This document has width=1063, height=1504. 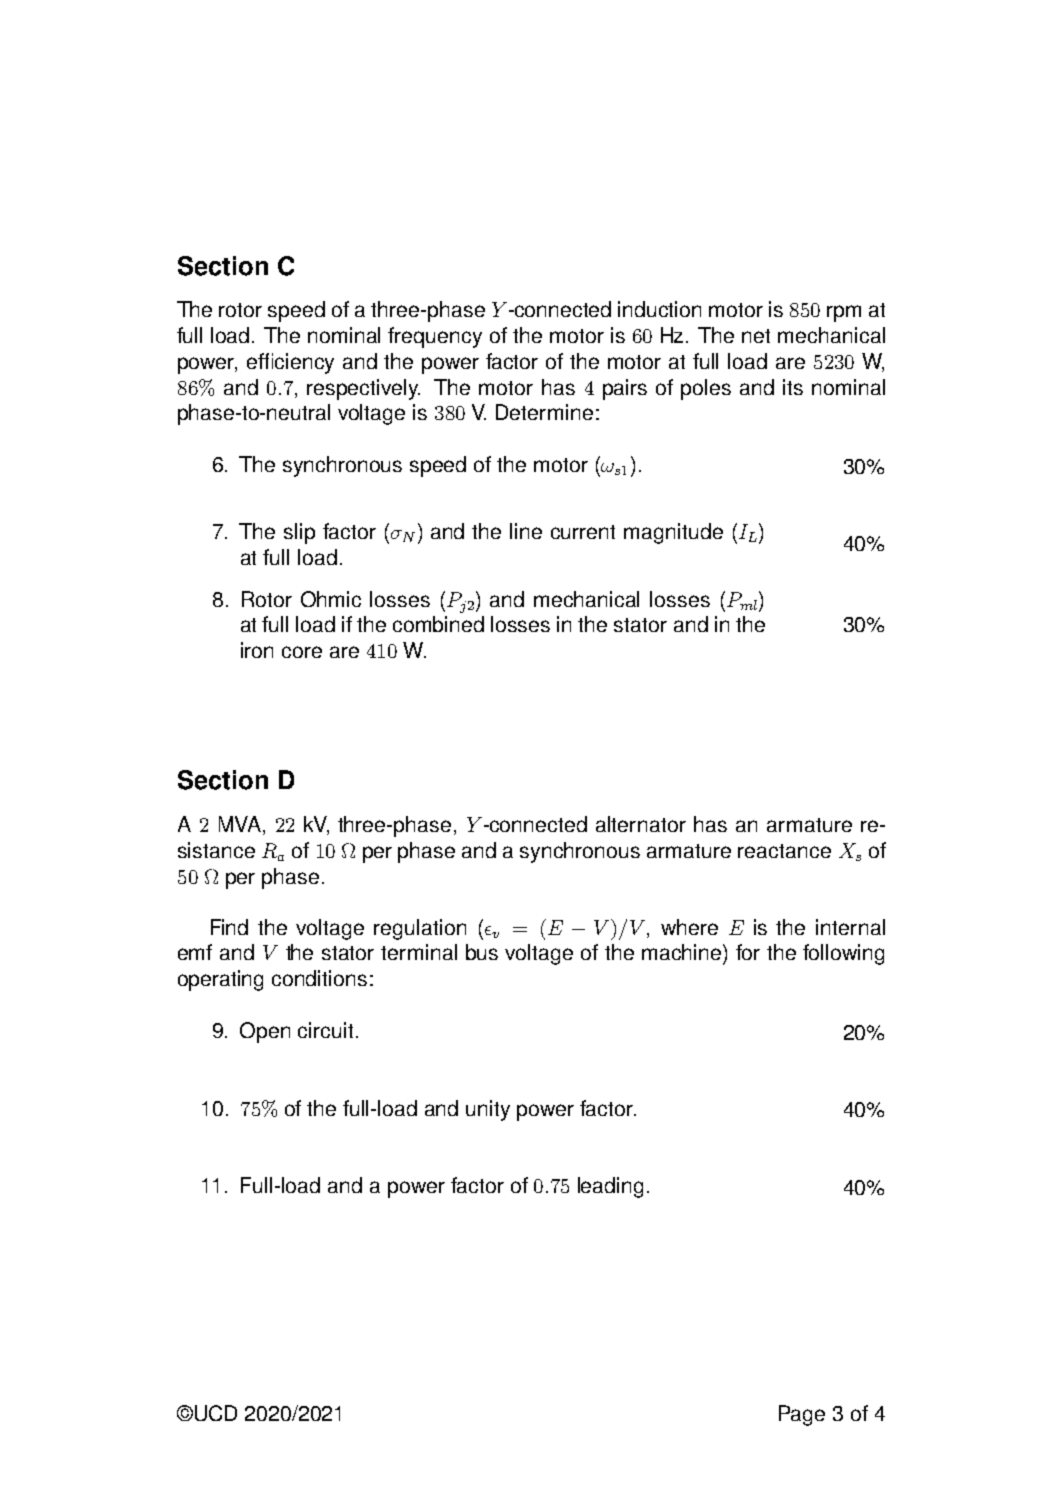 What do you see at coordinates (290, 363) in the document?
I see `efficiency` at bounding box center [290, 363].
